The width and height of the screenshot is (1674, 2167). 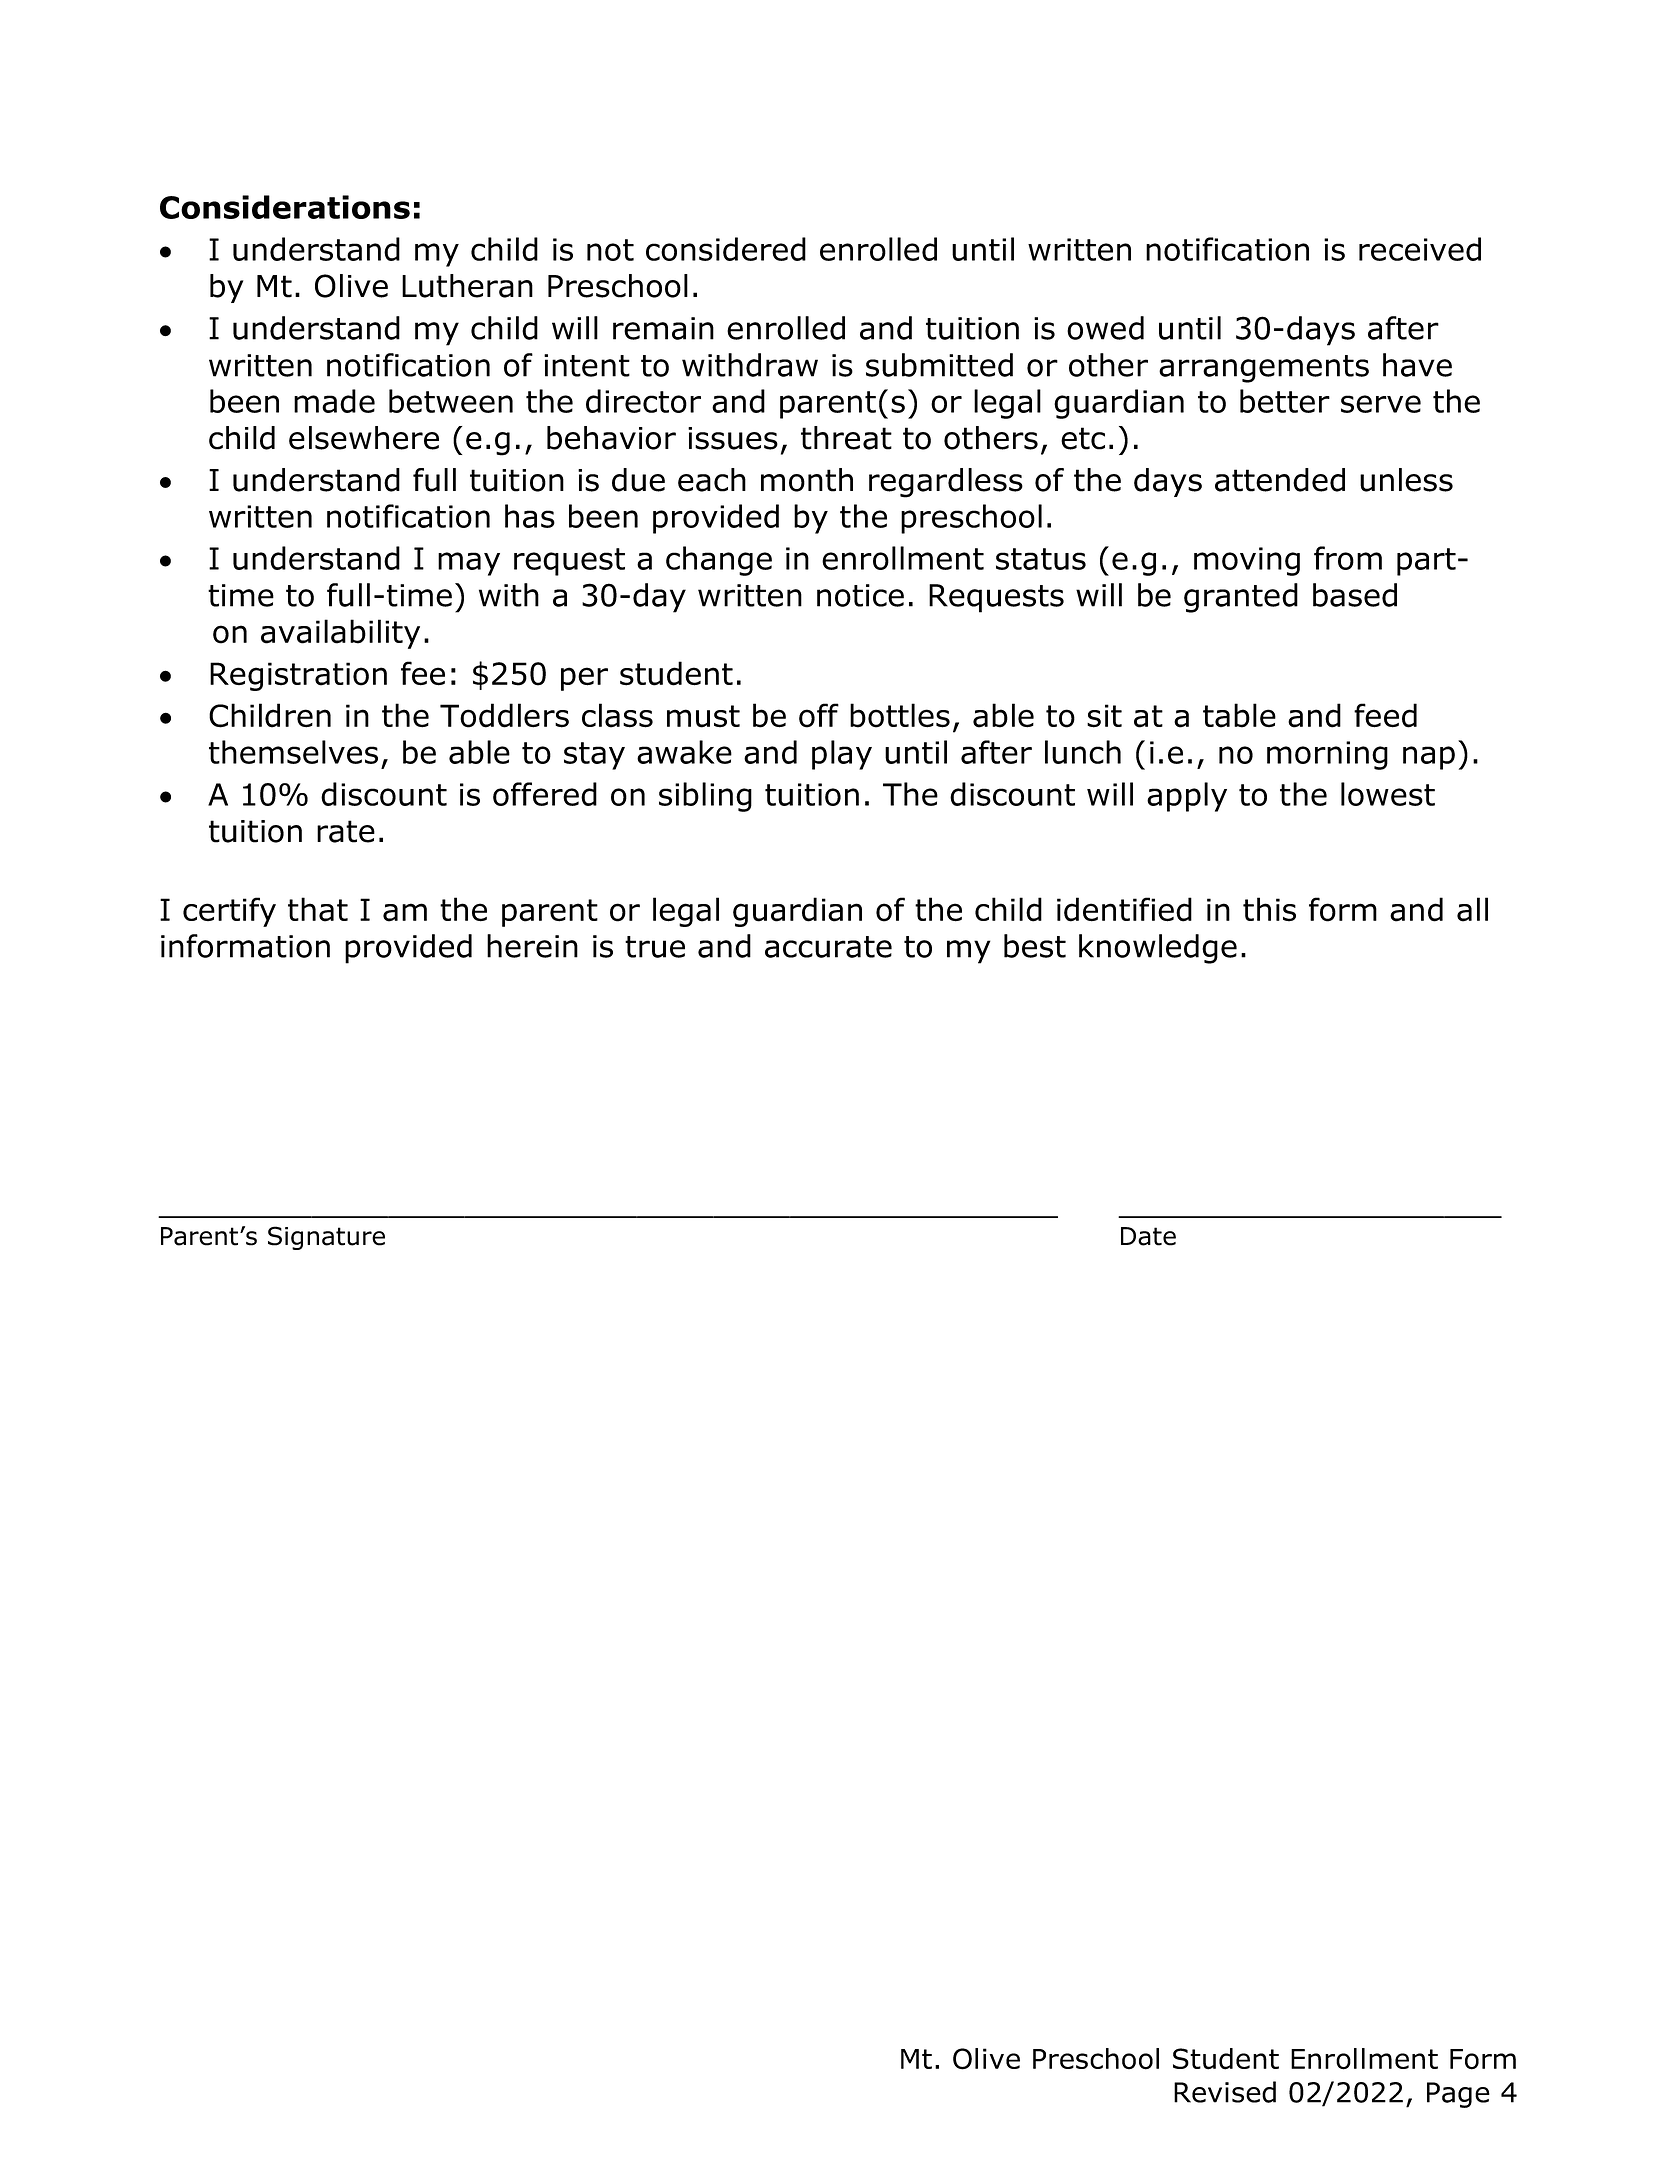 I want to click on play, so click(x=842, y=755).
